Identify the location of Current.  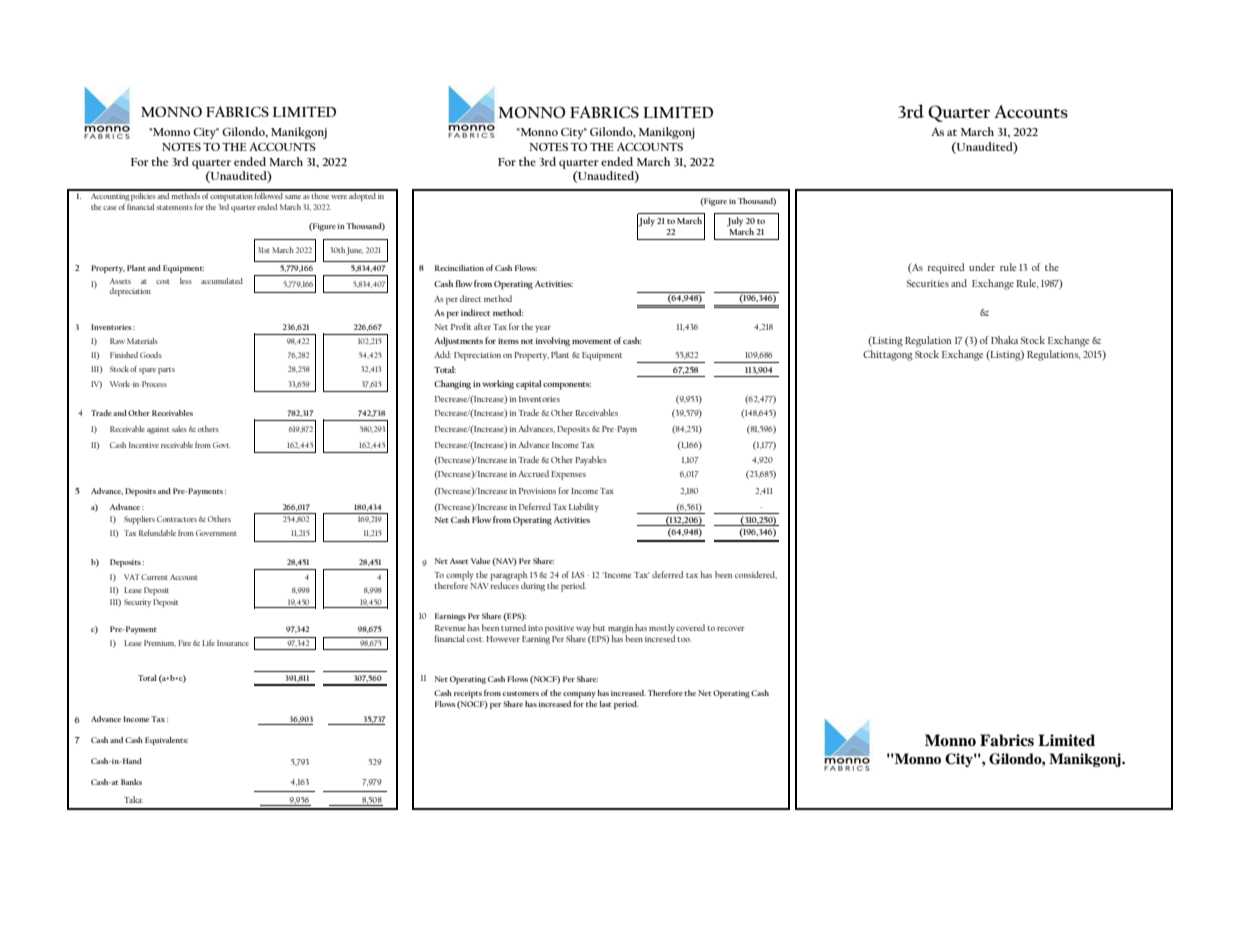
(154, 577).
